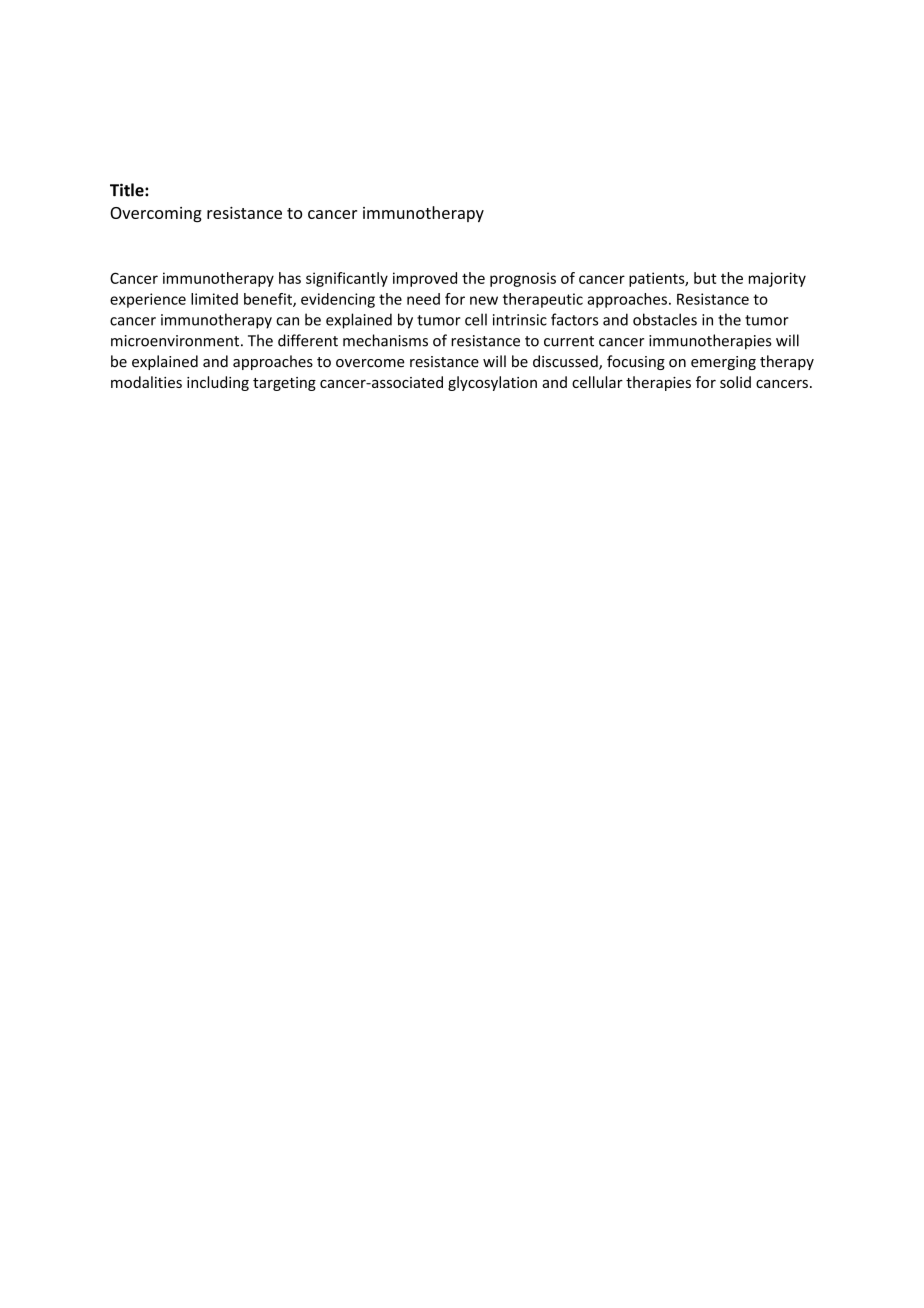 The image size is (924, 1308). I want to click on including, so click(218, 383).
